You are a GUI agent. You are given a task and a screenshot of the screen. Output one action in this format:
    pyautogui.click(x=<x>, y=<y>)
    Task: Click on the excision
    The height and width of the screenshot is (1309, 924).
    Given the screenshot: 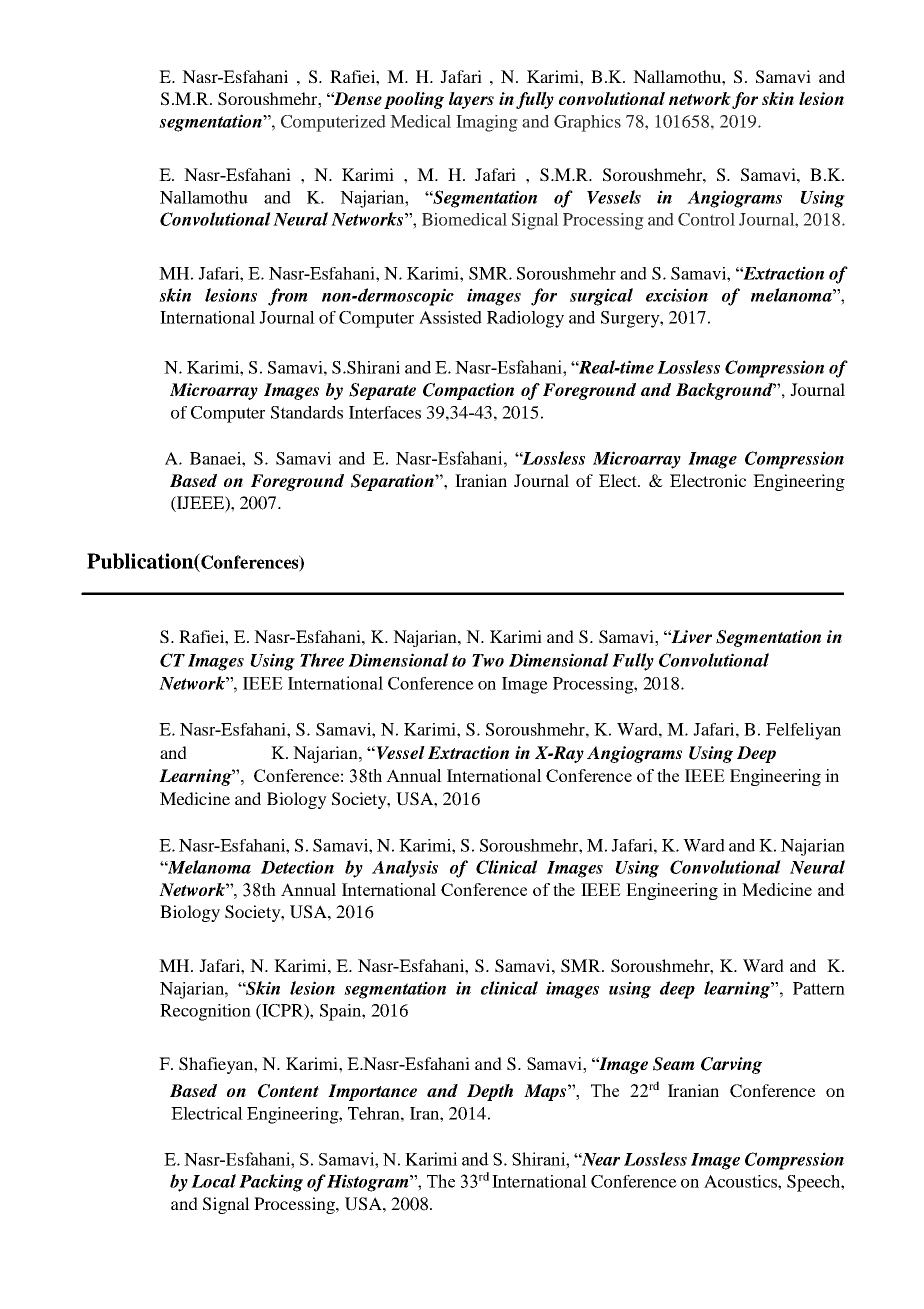 What is the action you would take?
    pyautogui.click(x=677, y=295)
